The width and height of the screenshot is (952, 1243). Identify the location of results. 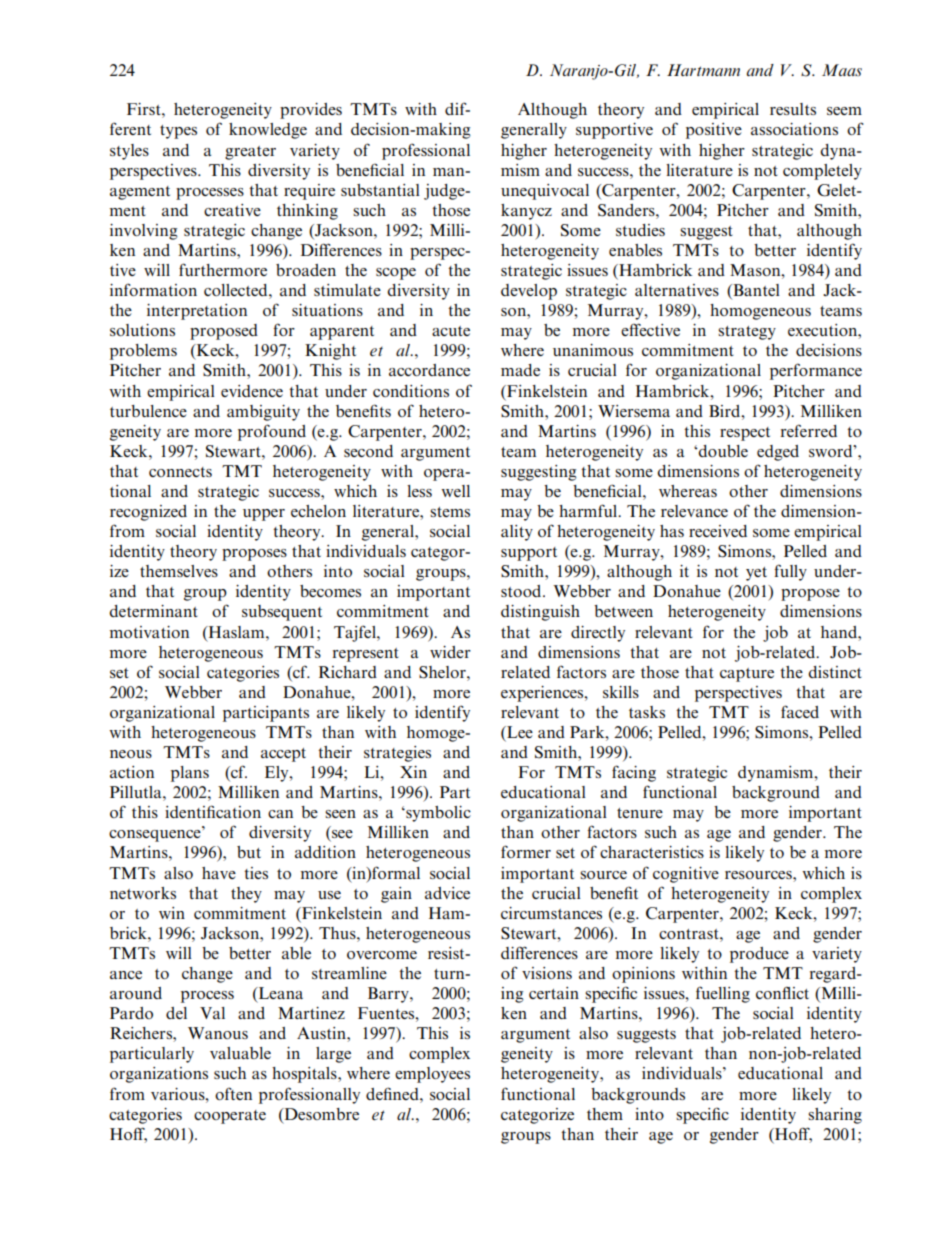
(793, 109).
